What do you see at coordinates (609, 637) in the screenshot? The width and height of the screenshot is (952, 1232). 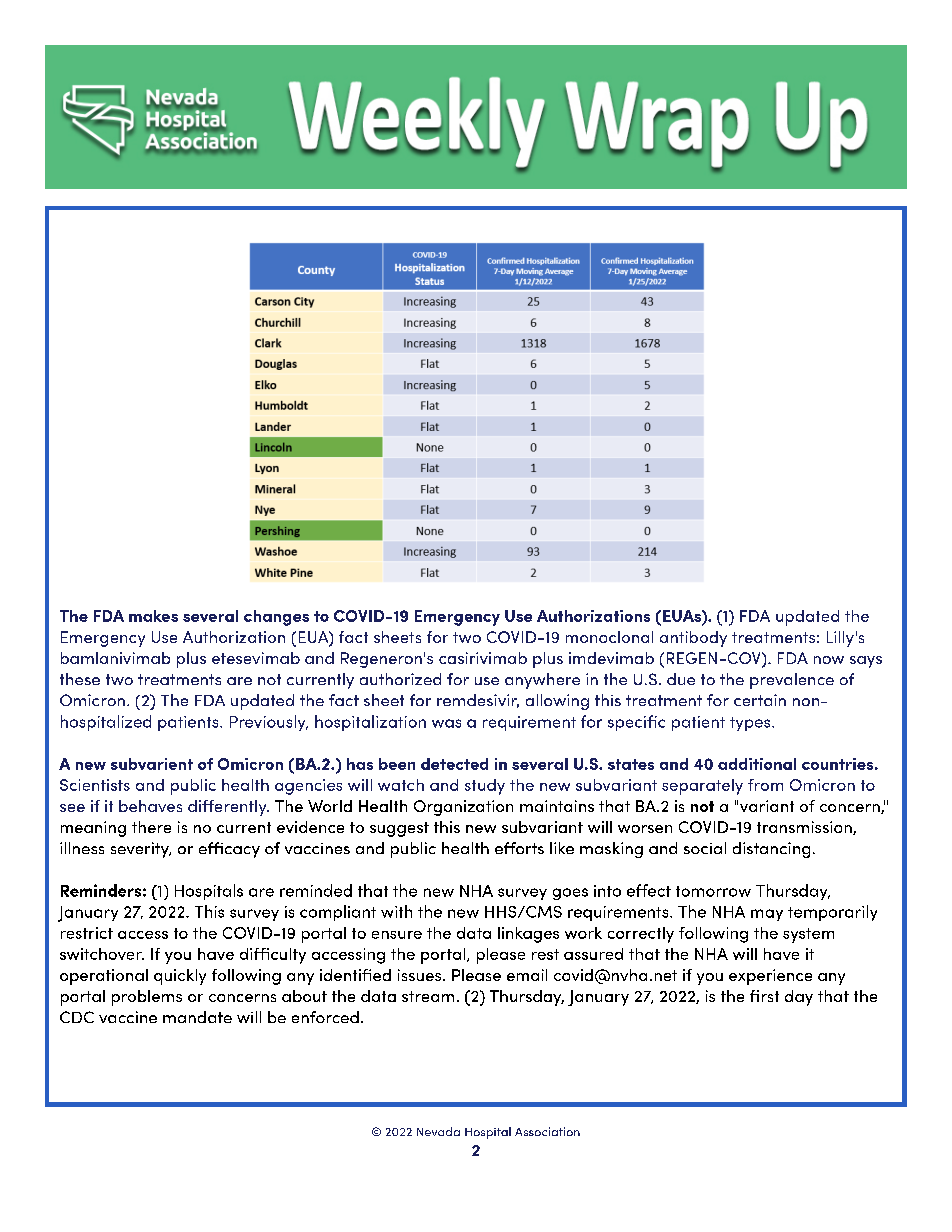 I see `monoclonal` at bounding box center [609, 637].
